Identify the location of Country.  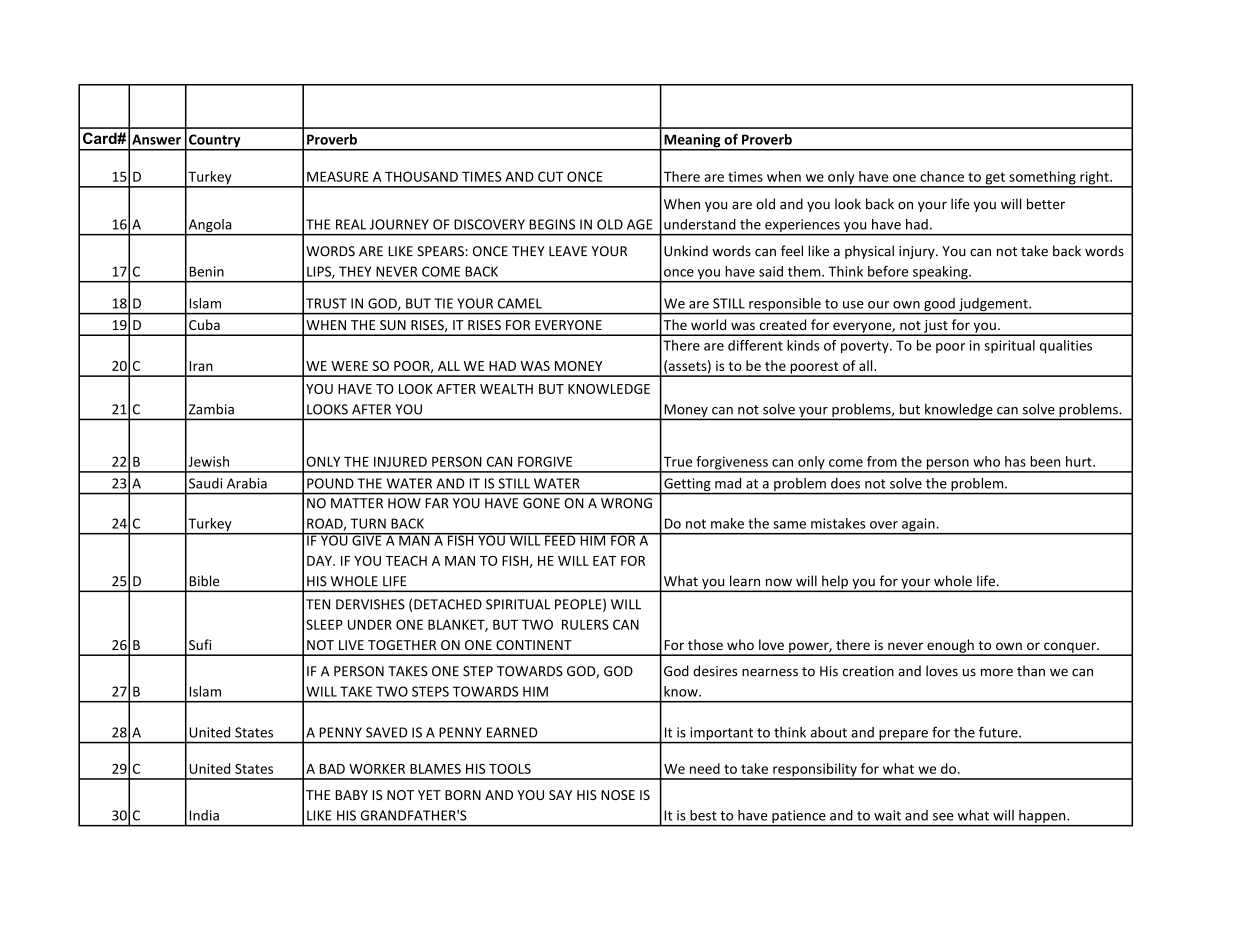
(215, 142).
